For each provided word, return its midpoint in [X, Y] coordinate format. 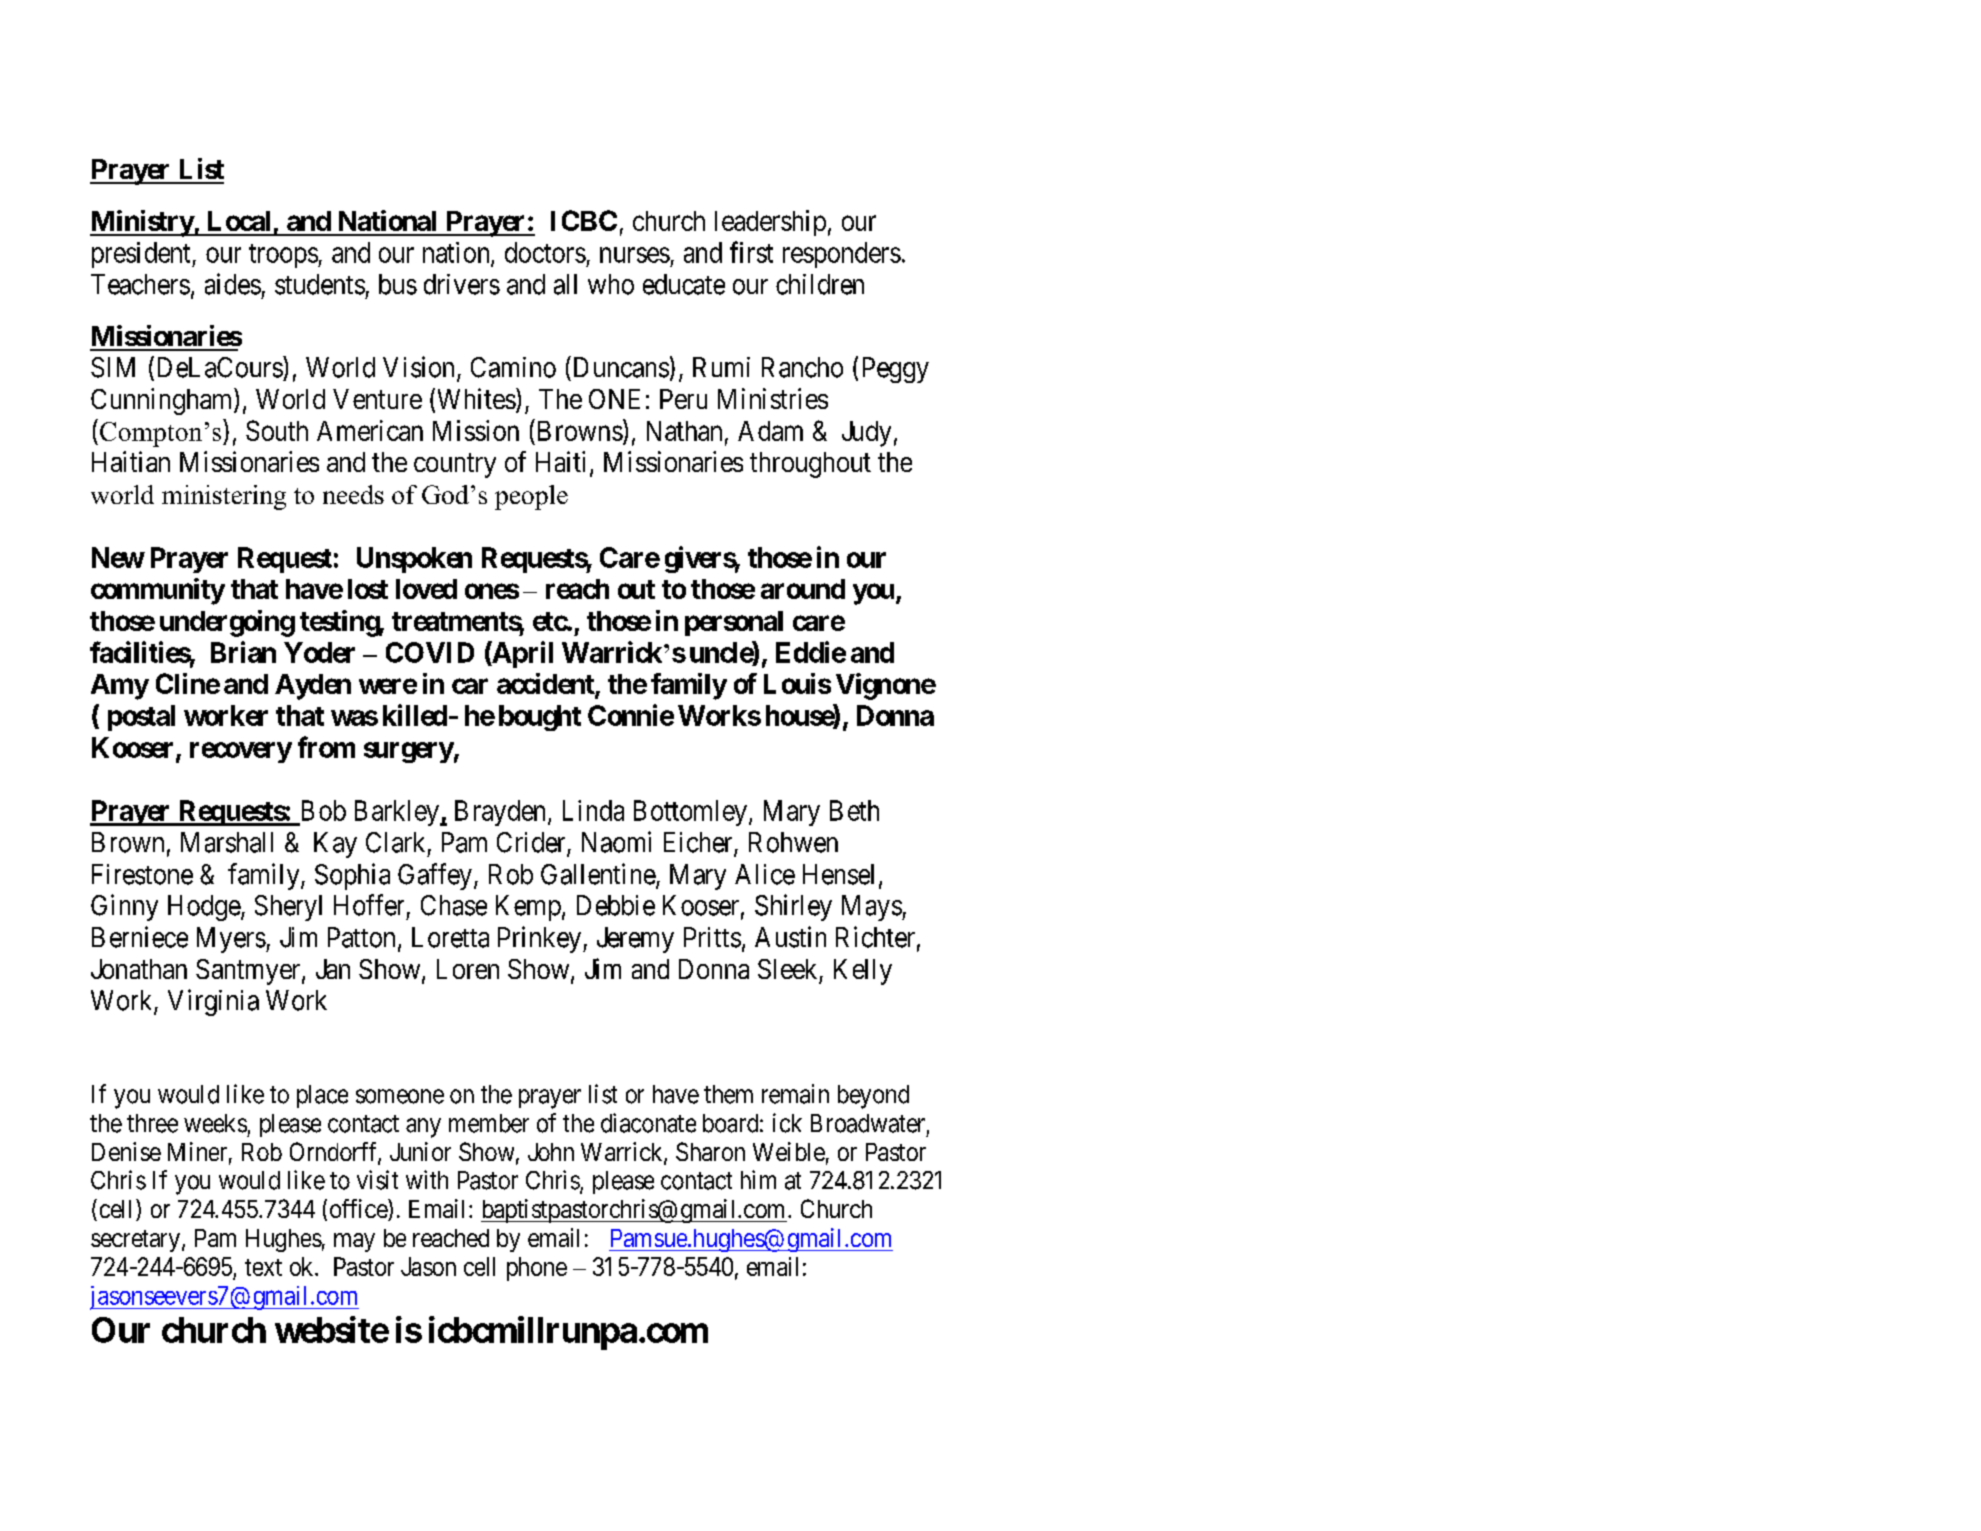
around [803, 589]
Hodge [205, 908]
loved [426, 589]
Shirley [793, 907]
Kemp [528, 908]
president [142, 255]
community [158, 591]
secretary [135, 1241]
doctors [545, 252]
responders [842, 255]
